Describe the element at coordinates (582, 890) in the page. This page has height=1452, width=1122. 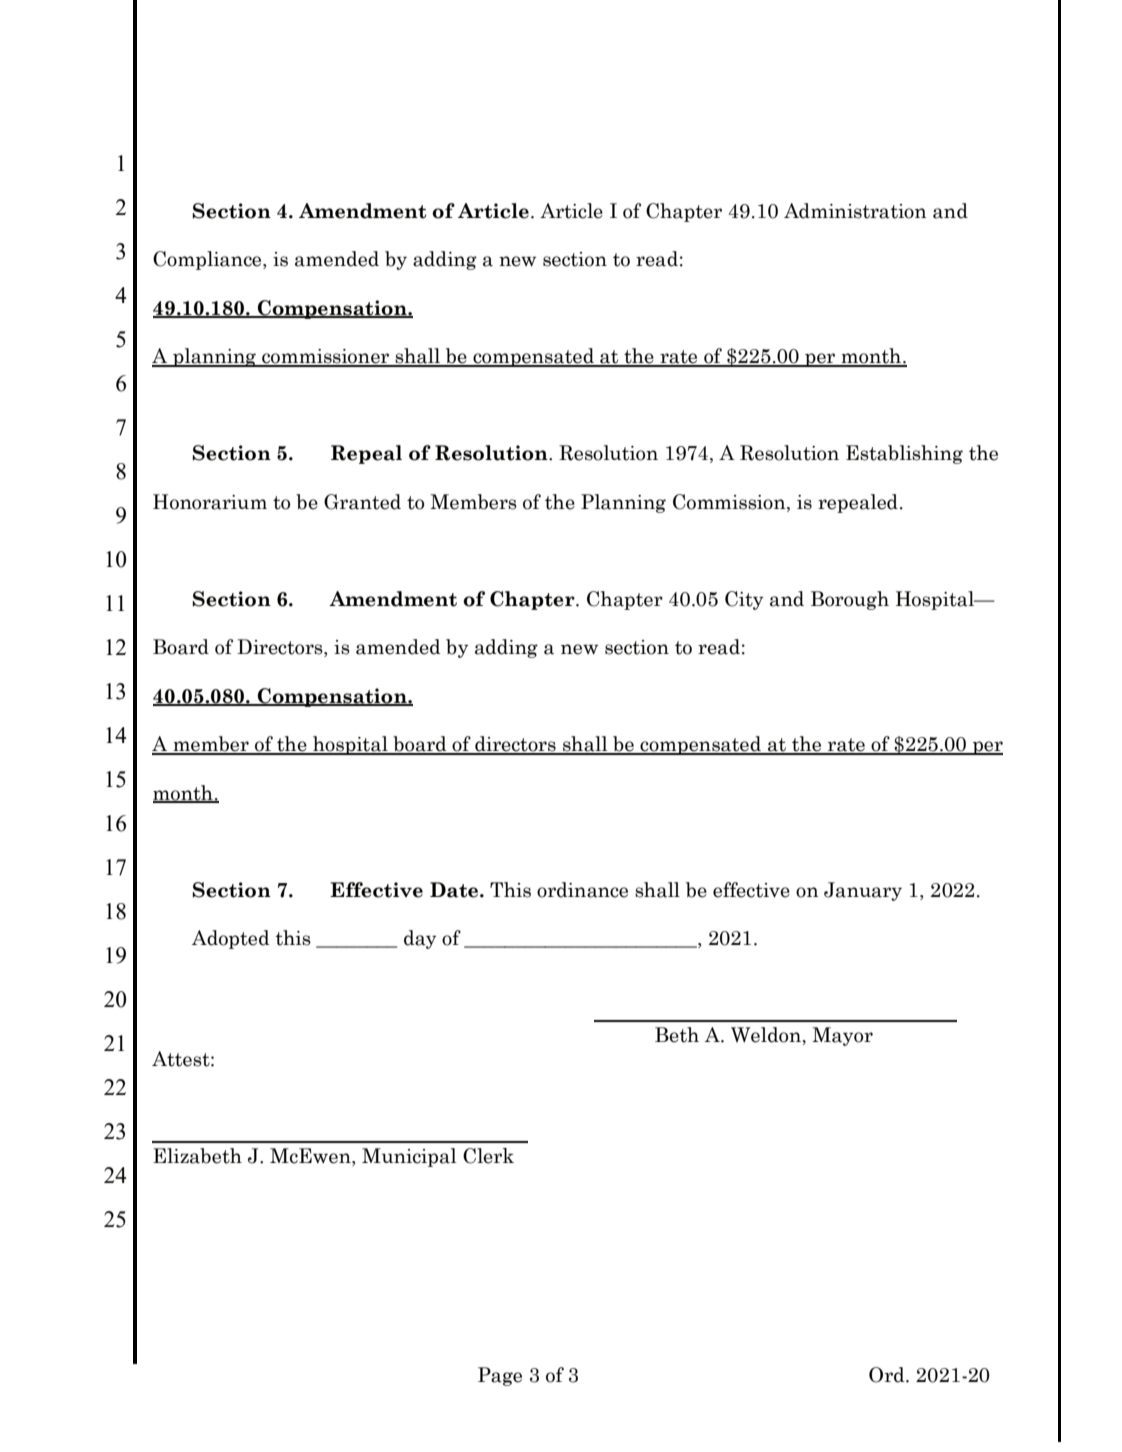
I see `ordinance` at that location.
